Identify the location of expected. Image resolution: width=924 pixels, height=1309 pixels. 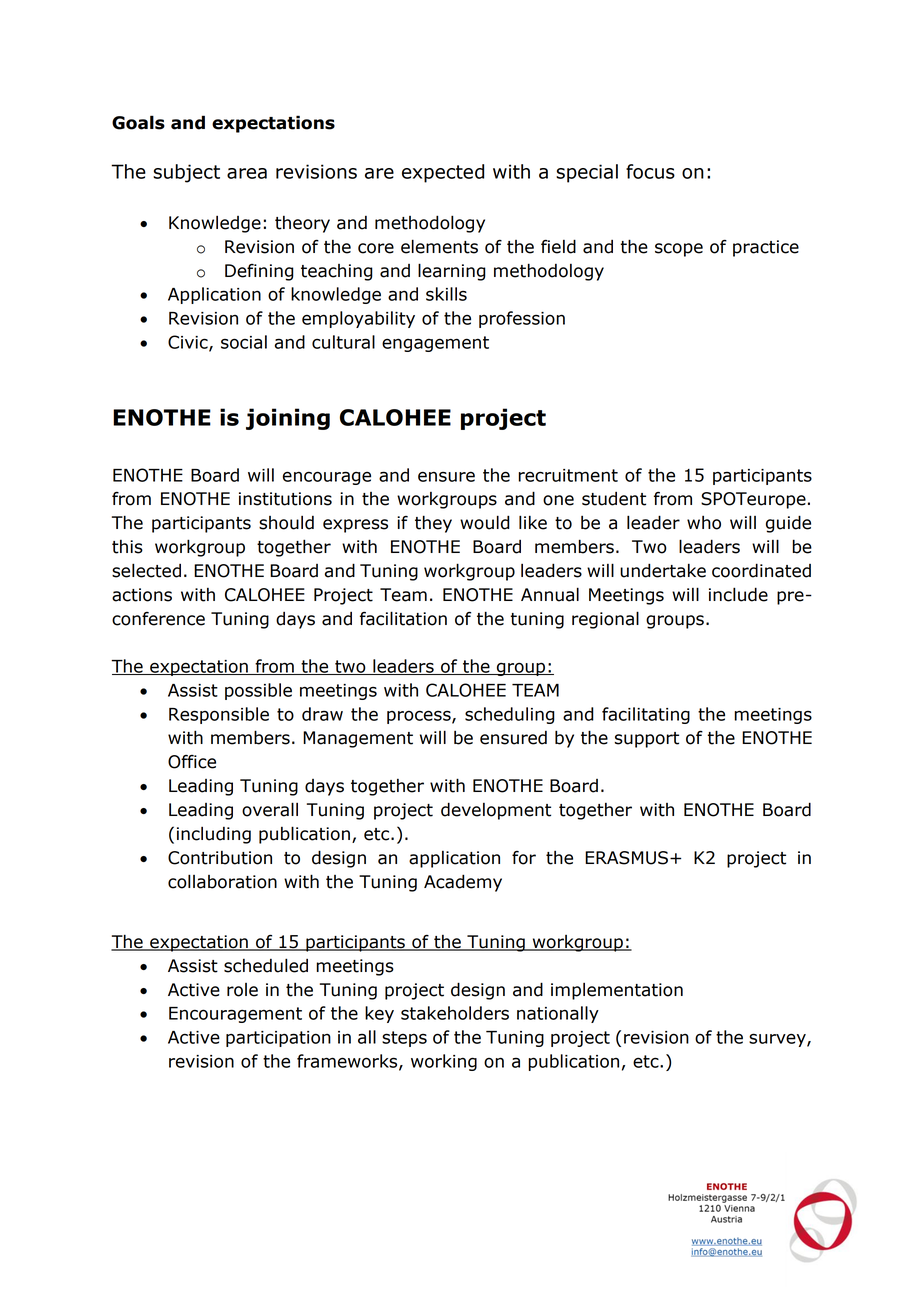
(443, 173).
